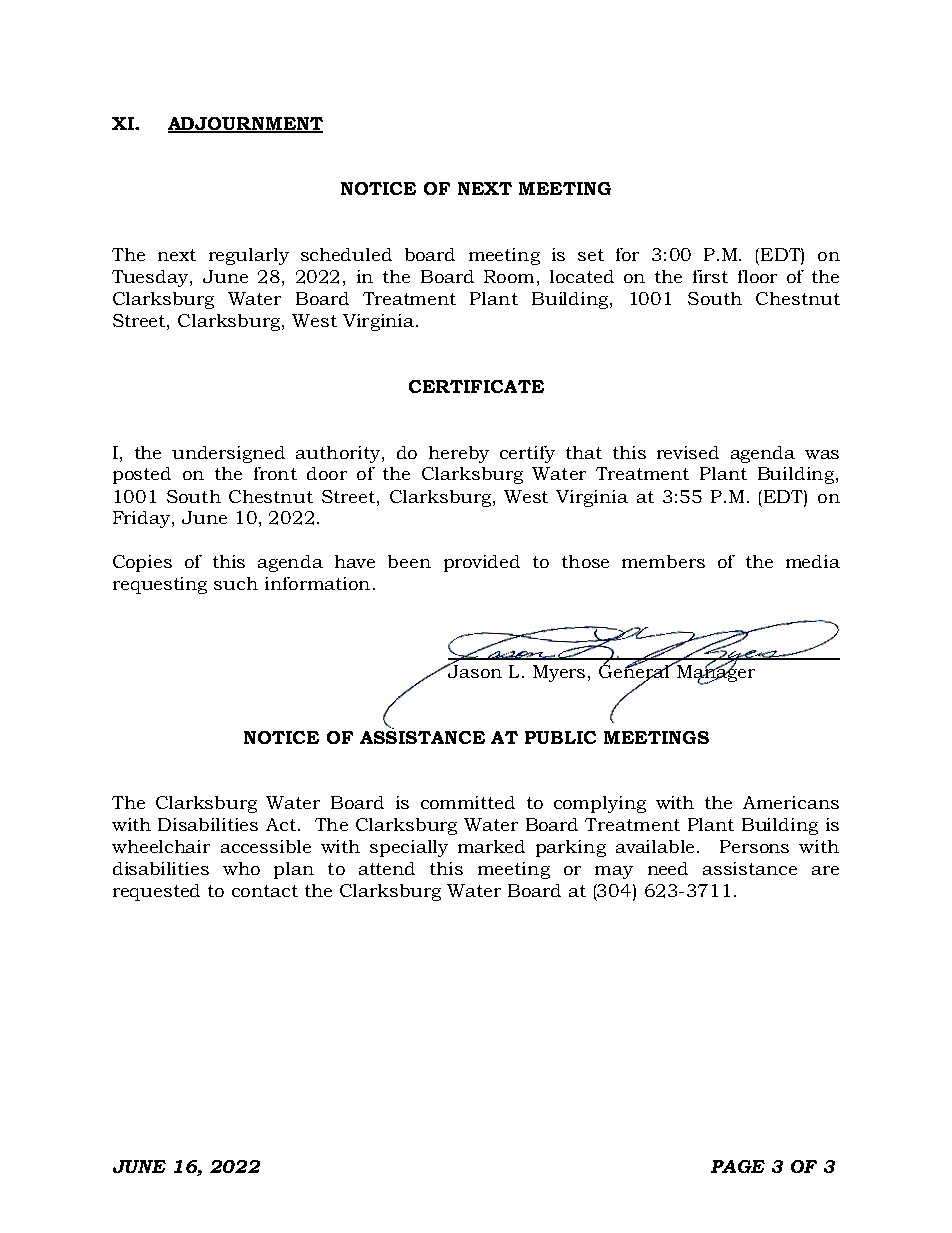 Image resolution: width=952 pixels, height=1233 pixels. What do you see at coordinates (245, 124) in the screenshot?
I see `ADJOURNMENT` at bounding box center [245, 124].
